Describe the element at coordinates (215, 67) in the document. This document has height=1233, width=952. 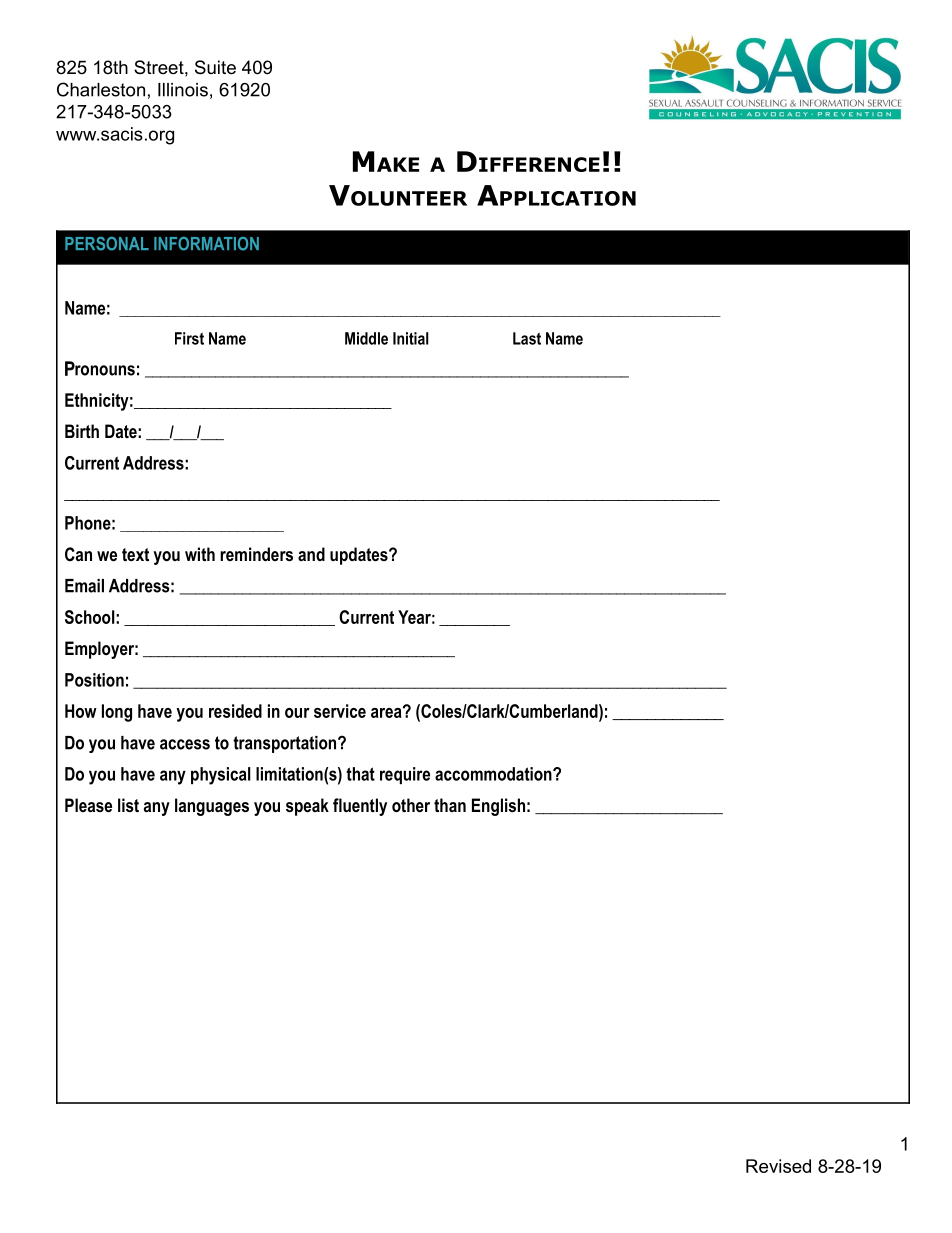
I see `Suite` at that location.
